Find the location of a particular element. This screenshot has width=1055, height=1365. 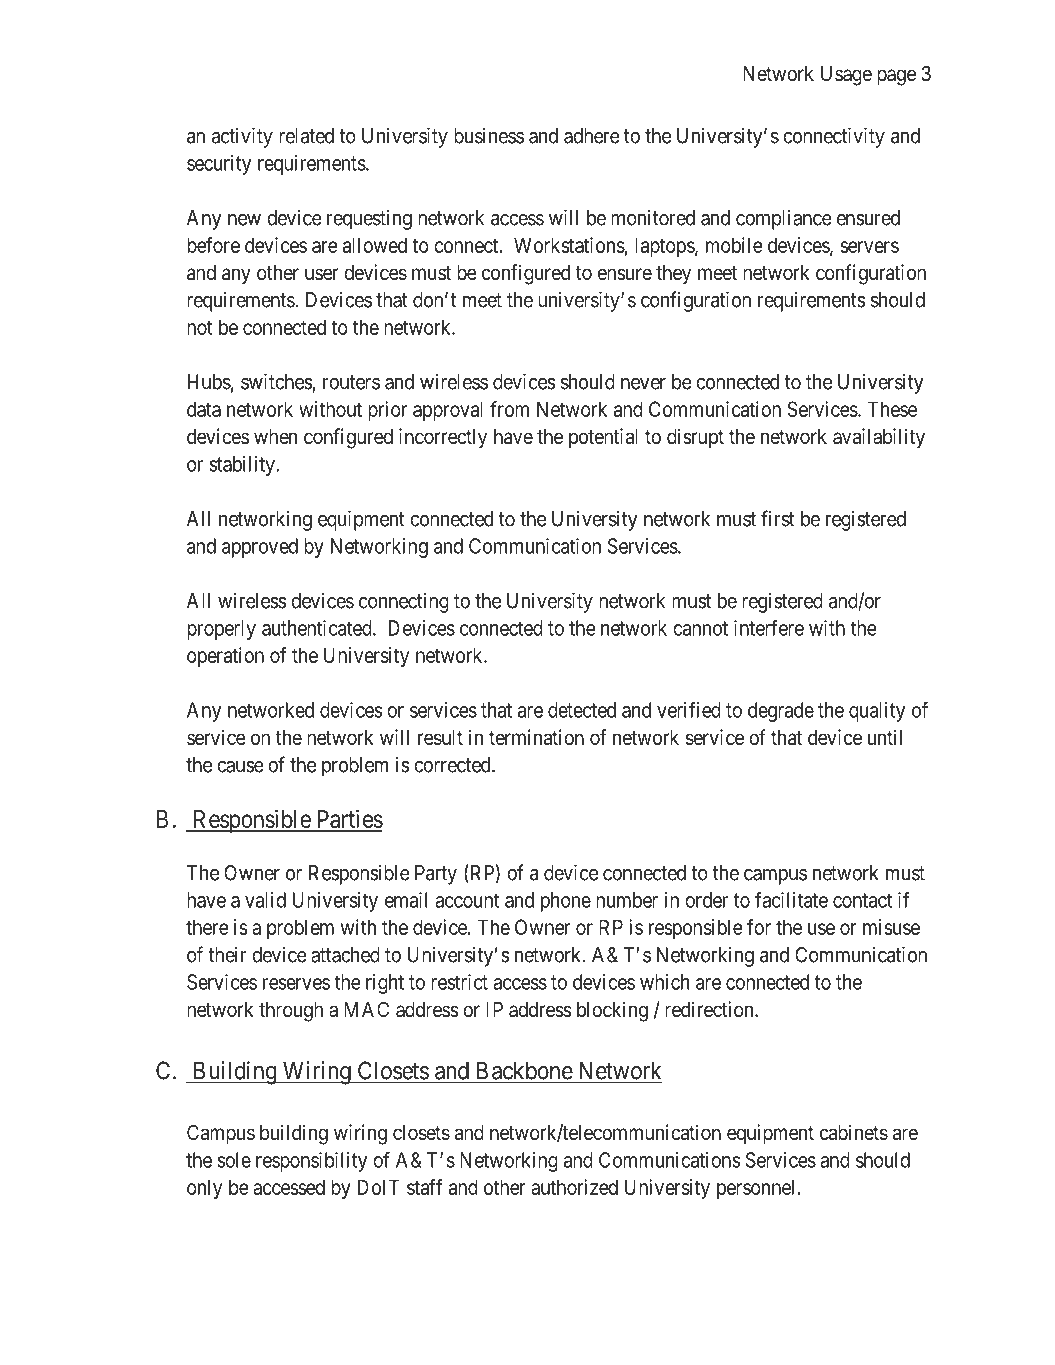

cause is located at coordinates (240, 767).
